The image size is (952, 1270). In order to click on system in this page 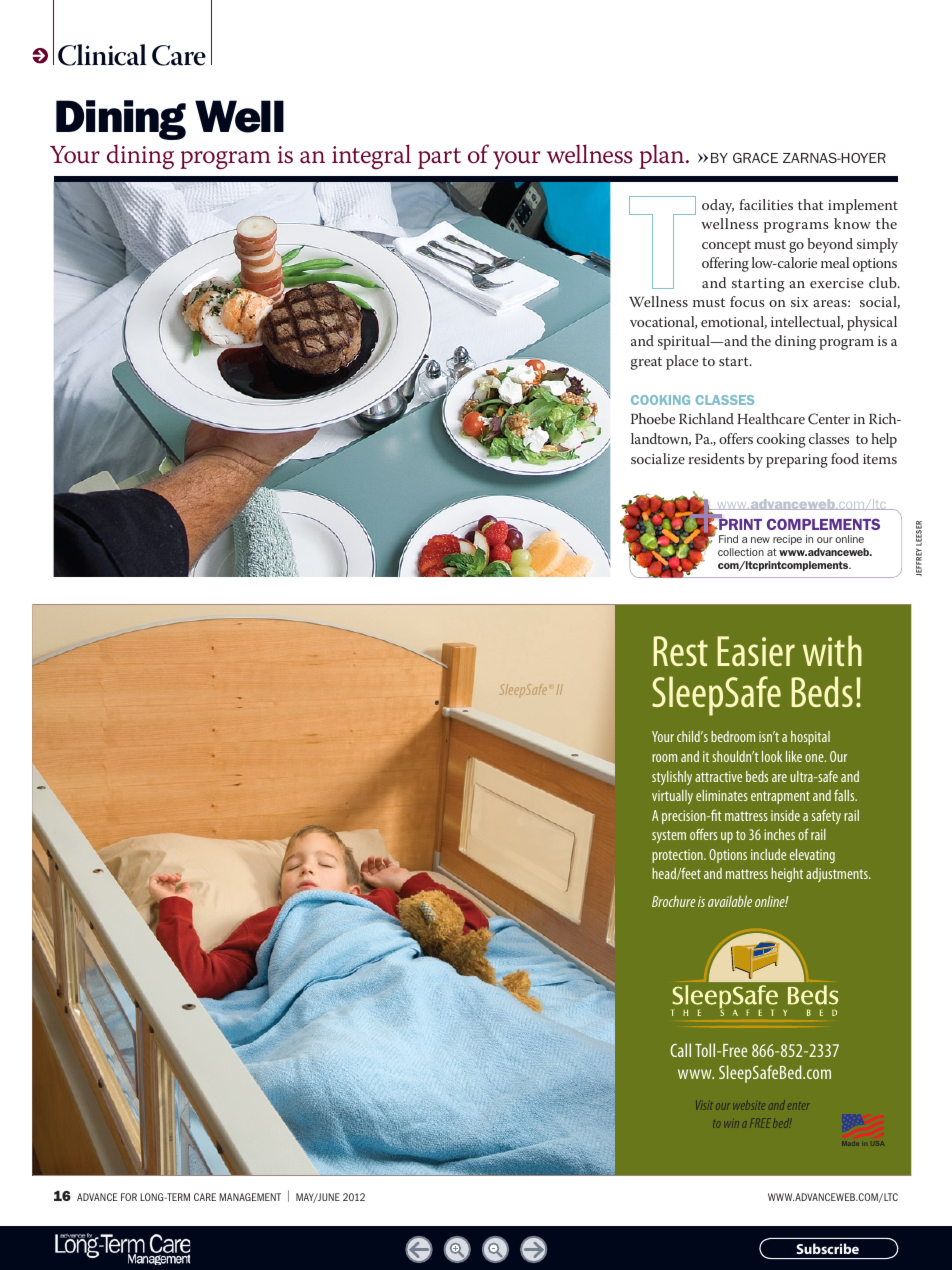, I will do `click(669, 836)`.
